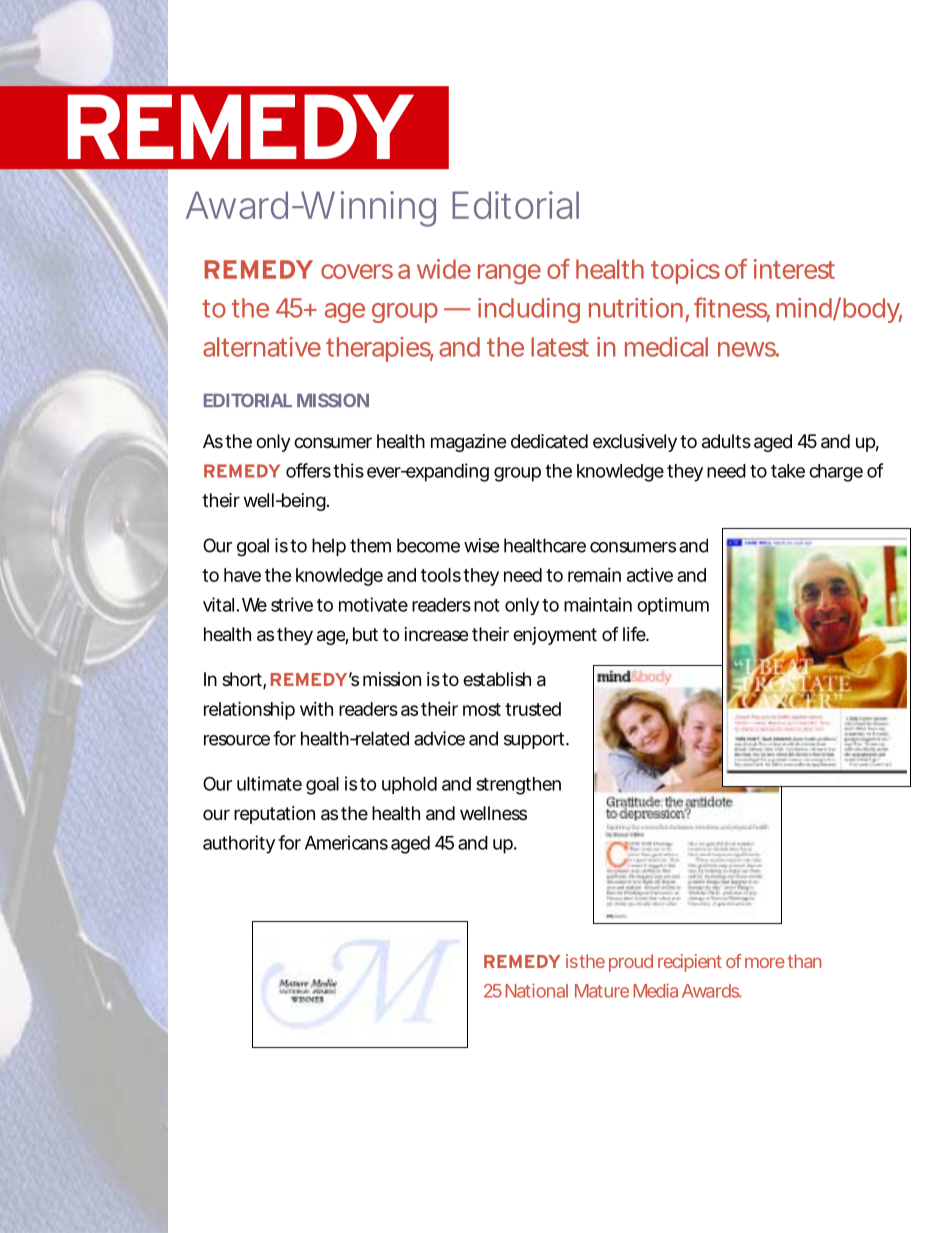  I want to click on enjoyment, so click(555, 636).
